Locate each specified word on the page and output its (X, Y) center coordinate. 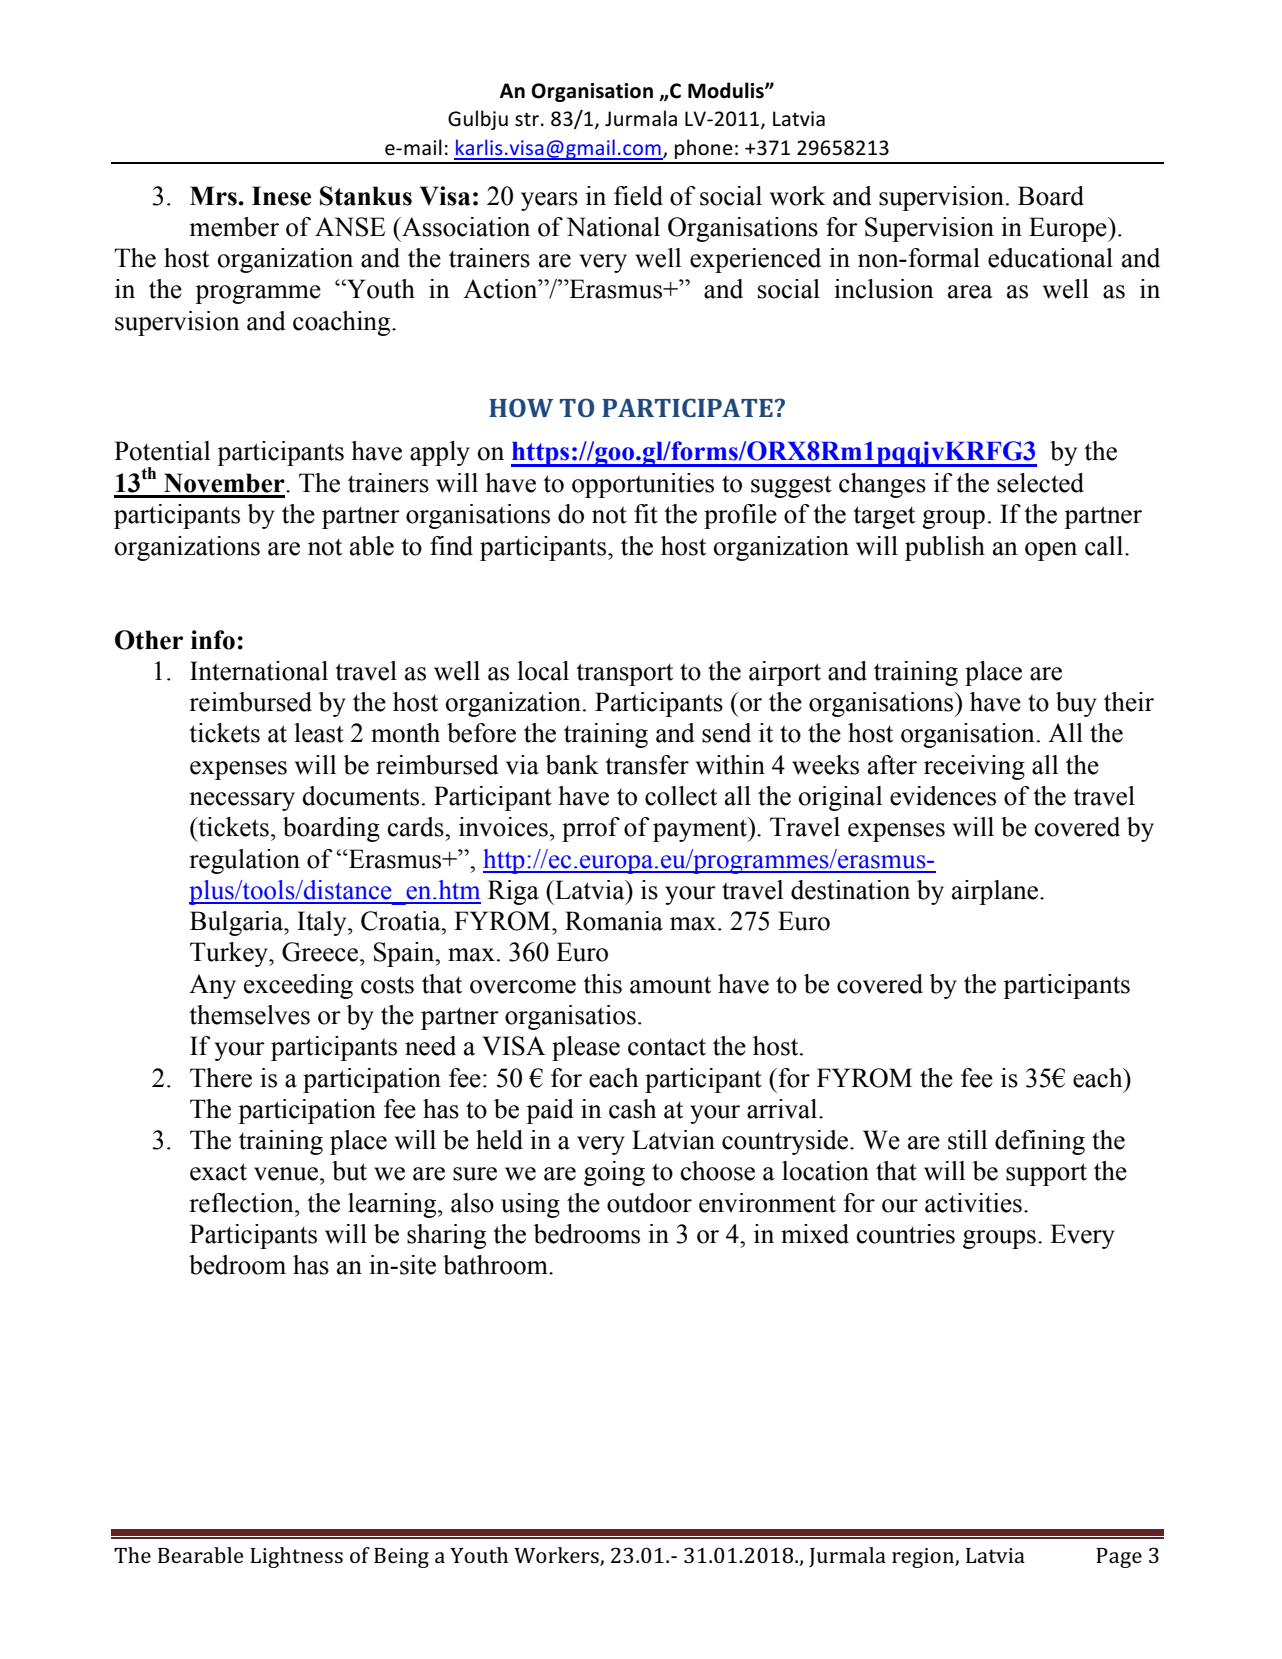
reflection (242, 1203)
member (234, 227)
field (638, 196)
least (319, 733)
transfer (647, 765)
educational (1050, 258)
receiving (974, 767)
